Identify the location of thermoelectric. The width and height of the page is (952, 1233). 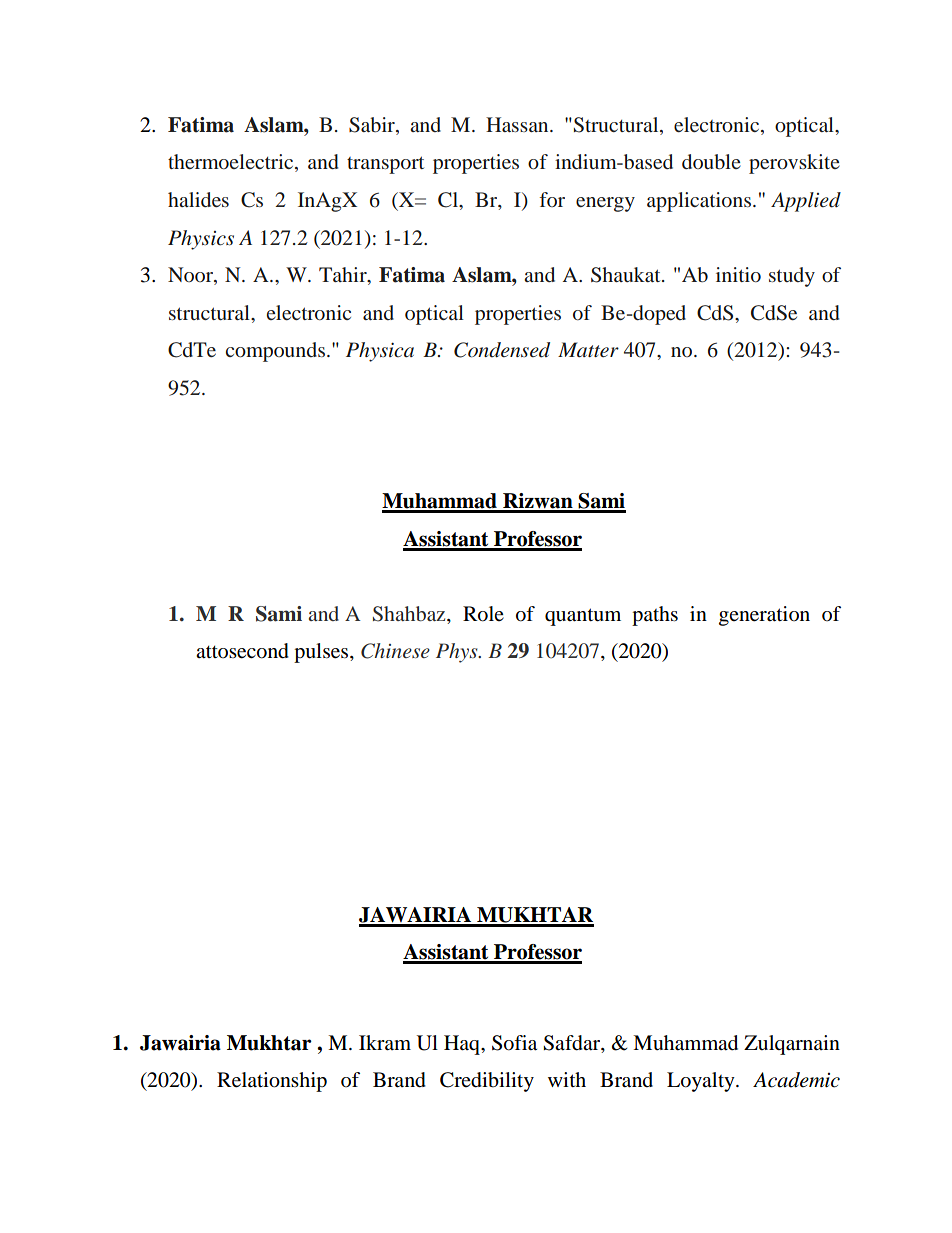
(232, 163).
